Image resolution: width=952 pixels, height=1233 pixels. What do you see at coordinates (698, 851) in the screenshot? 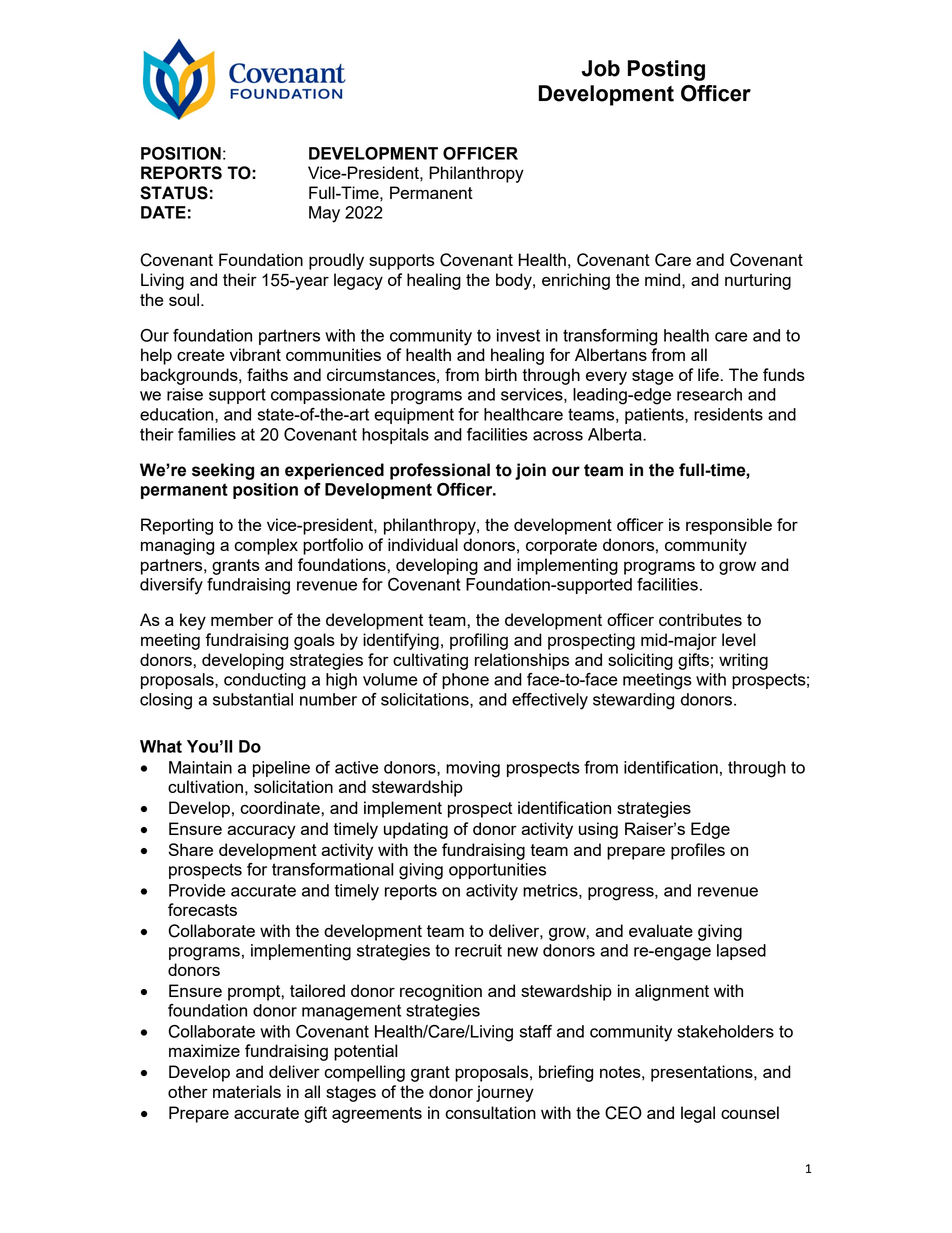
I see `profiles` at bounding box center [698, 851].
